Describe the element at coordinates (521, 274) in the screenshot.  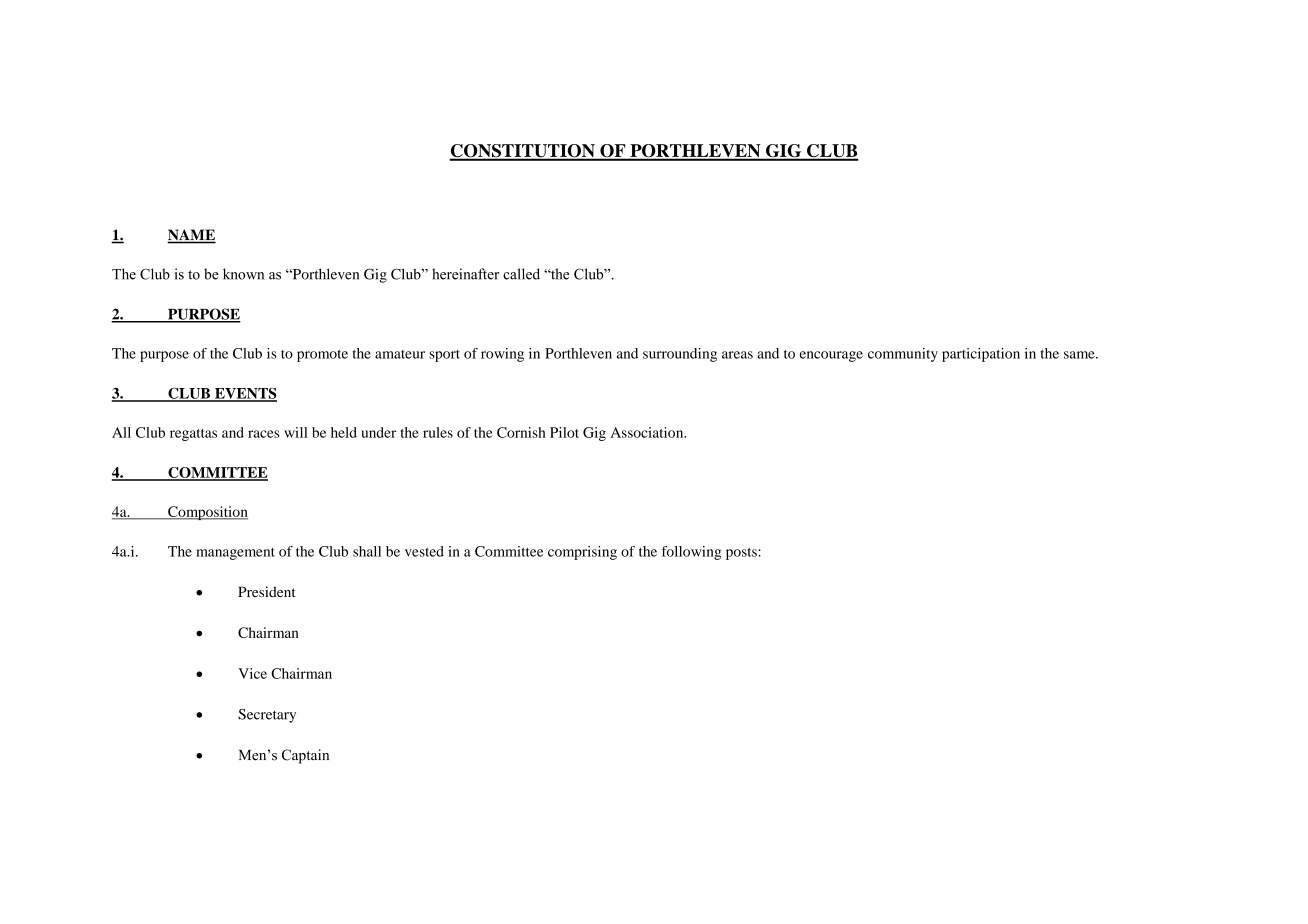
I see `called` at that location.
